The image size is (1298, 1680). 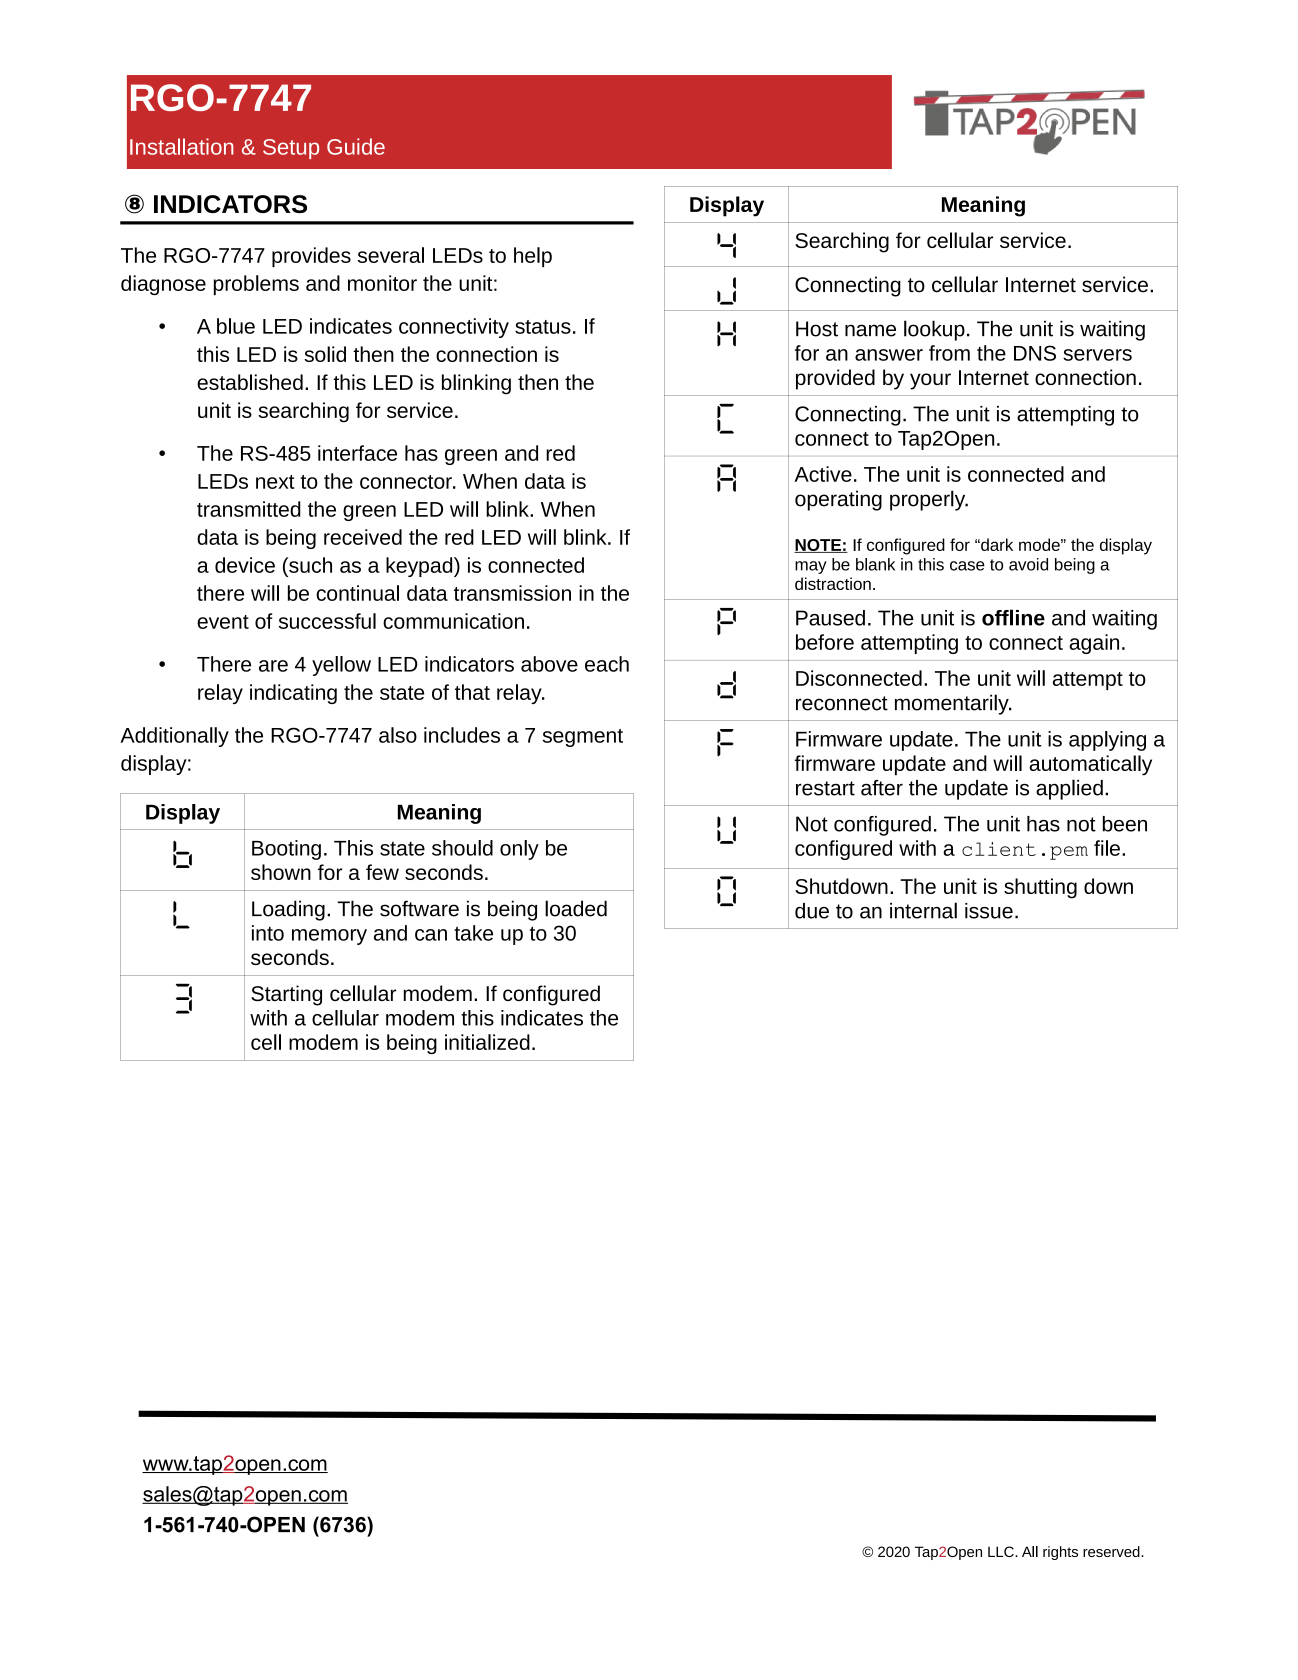 What do you see at coordinates (1040, 888) in the page?
I see `shutting` at bounding box center [1040, 888].
